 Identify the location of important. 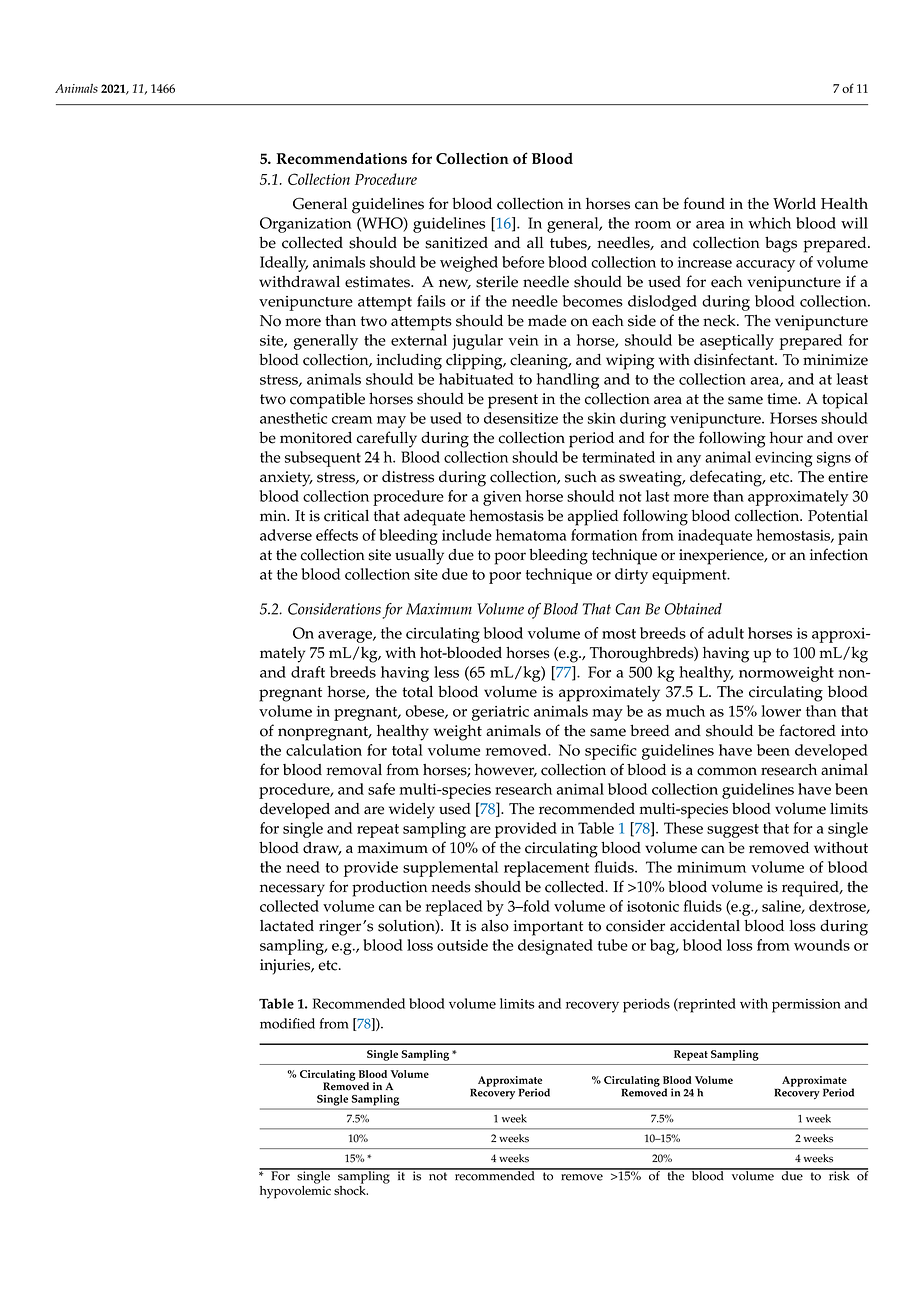
(548, 928).
